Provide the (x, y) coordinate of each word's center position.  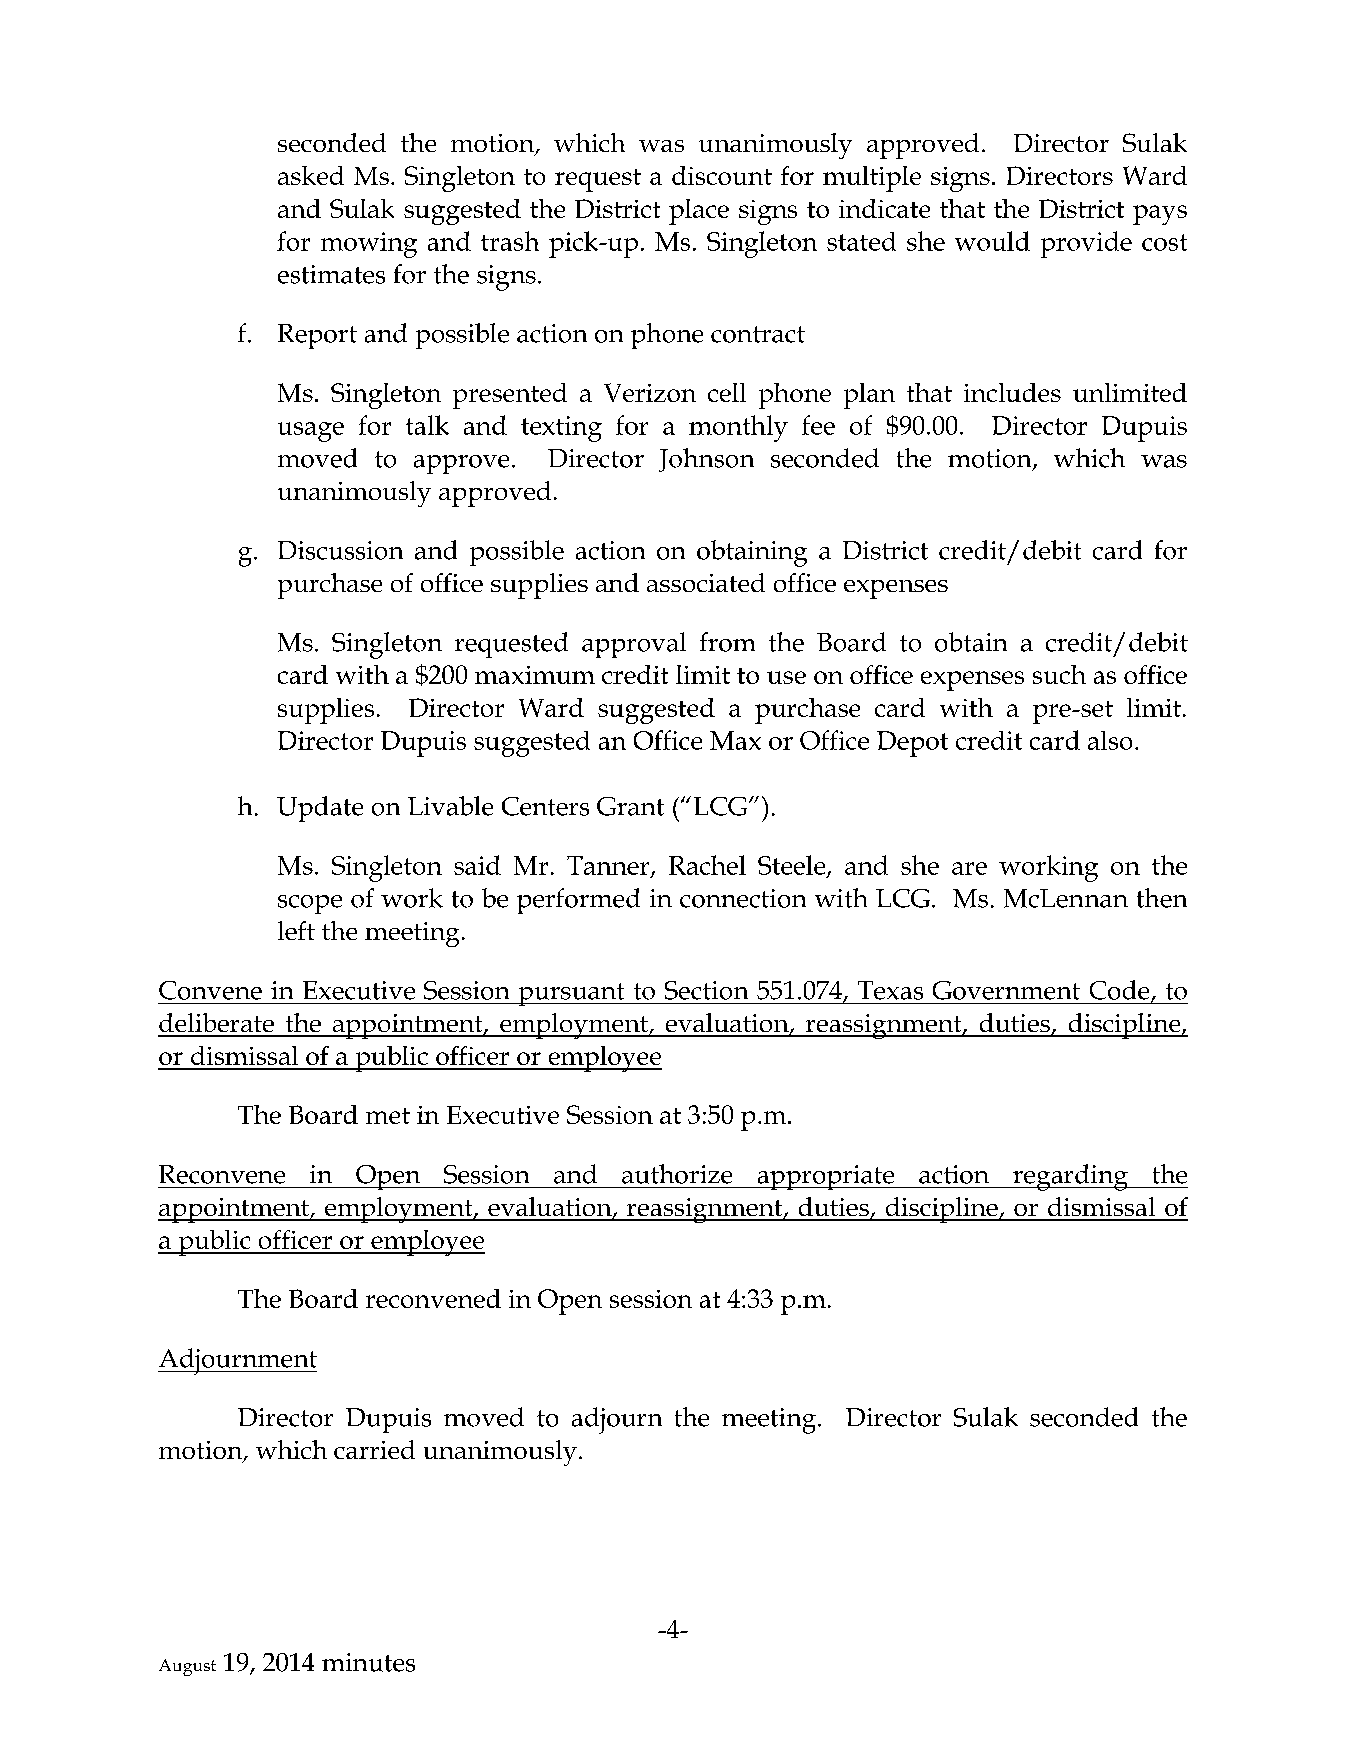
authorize (677, 1174)
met (388, 1116)
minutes (368, 1662)
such (1059, 674)
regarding (1070, 1177)
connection (743, 898)
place (699, 212)
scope (310, 904)
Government (1006, 990)
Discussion (340, 550)
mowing (369, 245)
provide (1086, 244)
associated (706, 582)
